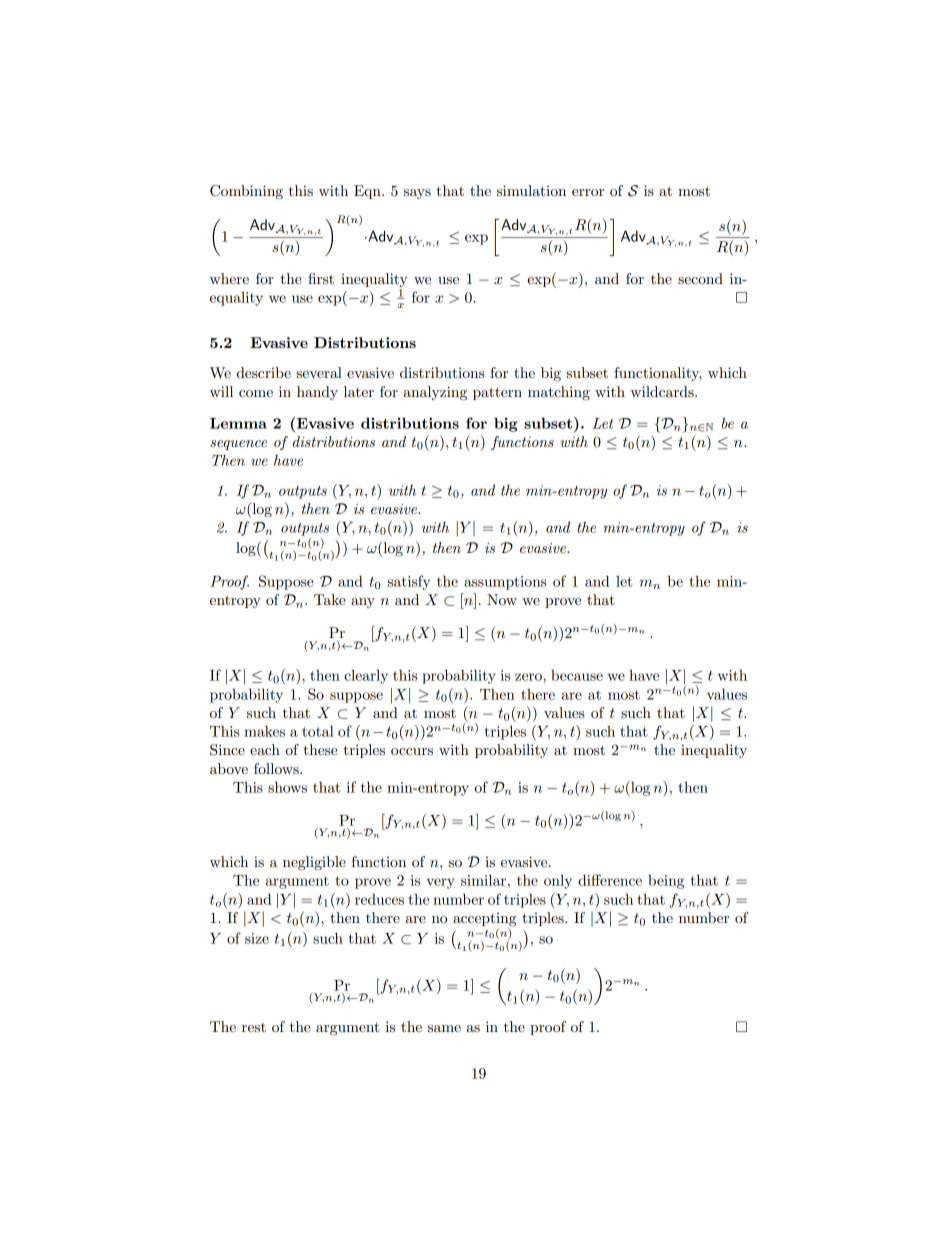 The width and height of the document is (952, 1233). Describe the element at coordinates (265, 749) in the document. I see `each` at that location.
